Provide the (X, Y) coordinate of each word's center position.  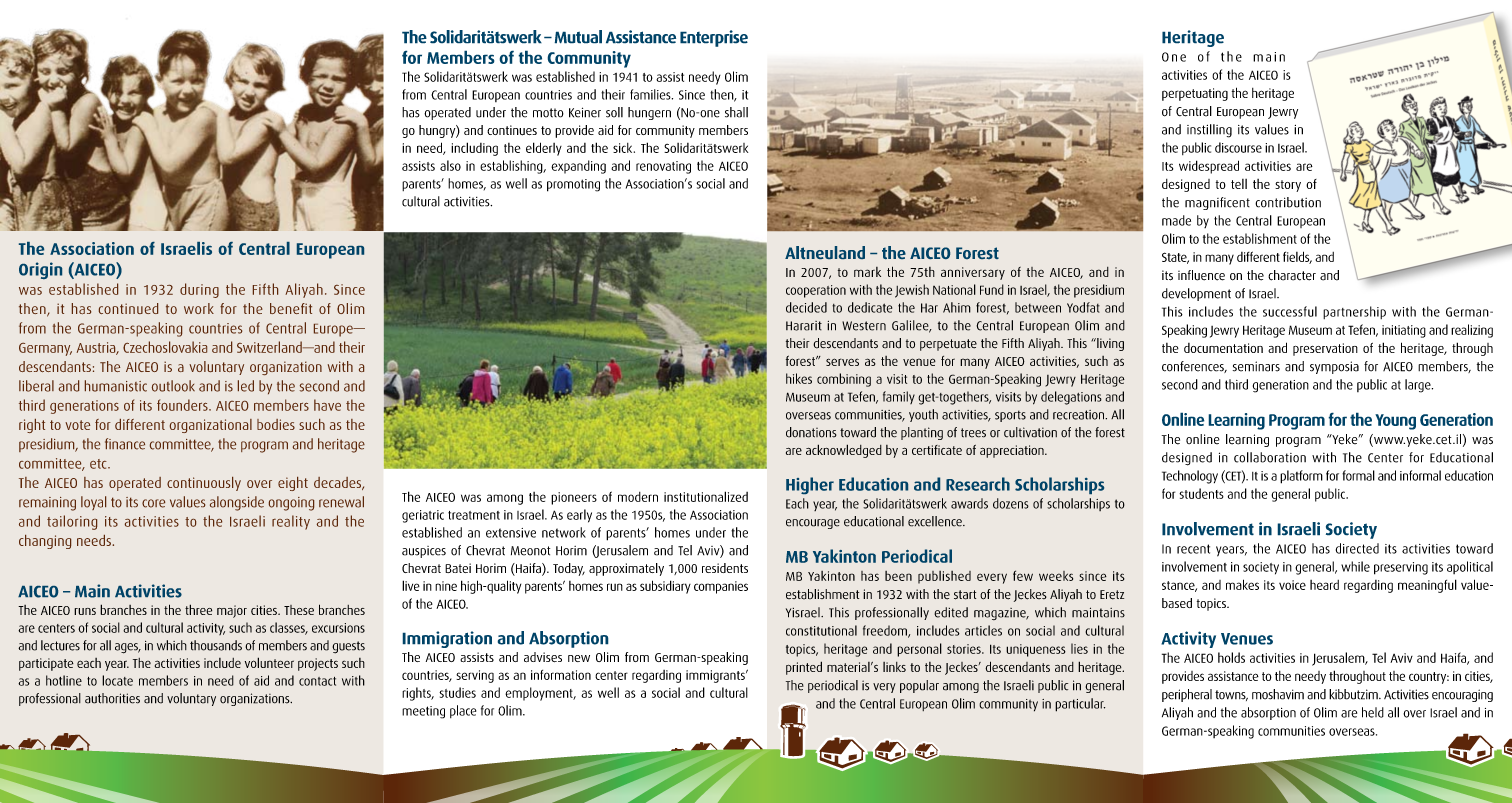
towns (1231, 695)
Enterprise (714, 38)
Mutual (578, 37)
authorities (112, 698)
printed (804, 668)
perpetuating (1195, 94)
